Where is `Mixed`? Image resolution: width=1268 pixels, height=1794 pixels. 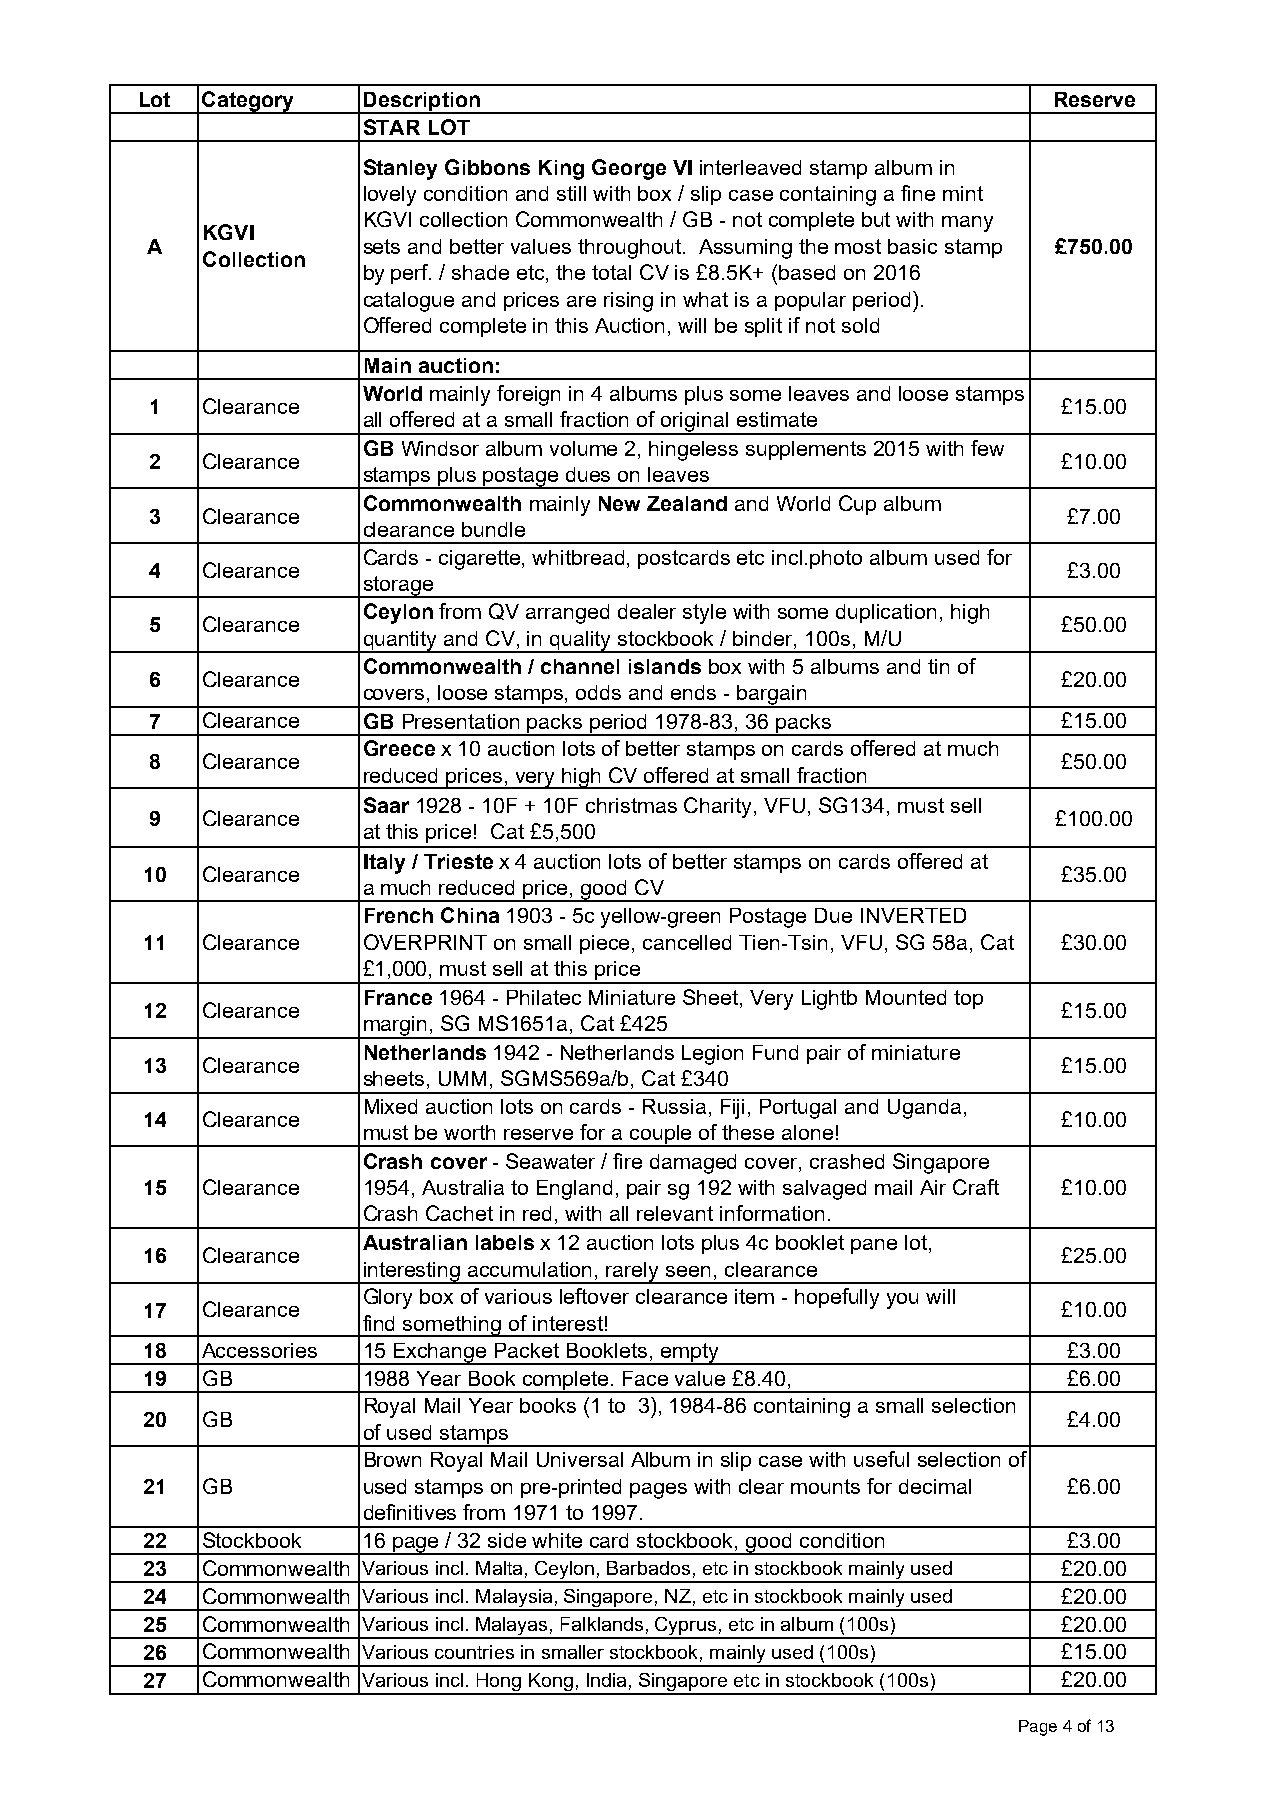 Mixed is located at coordinates (391, 1106).
